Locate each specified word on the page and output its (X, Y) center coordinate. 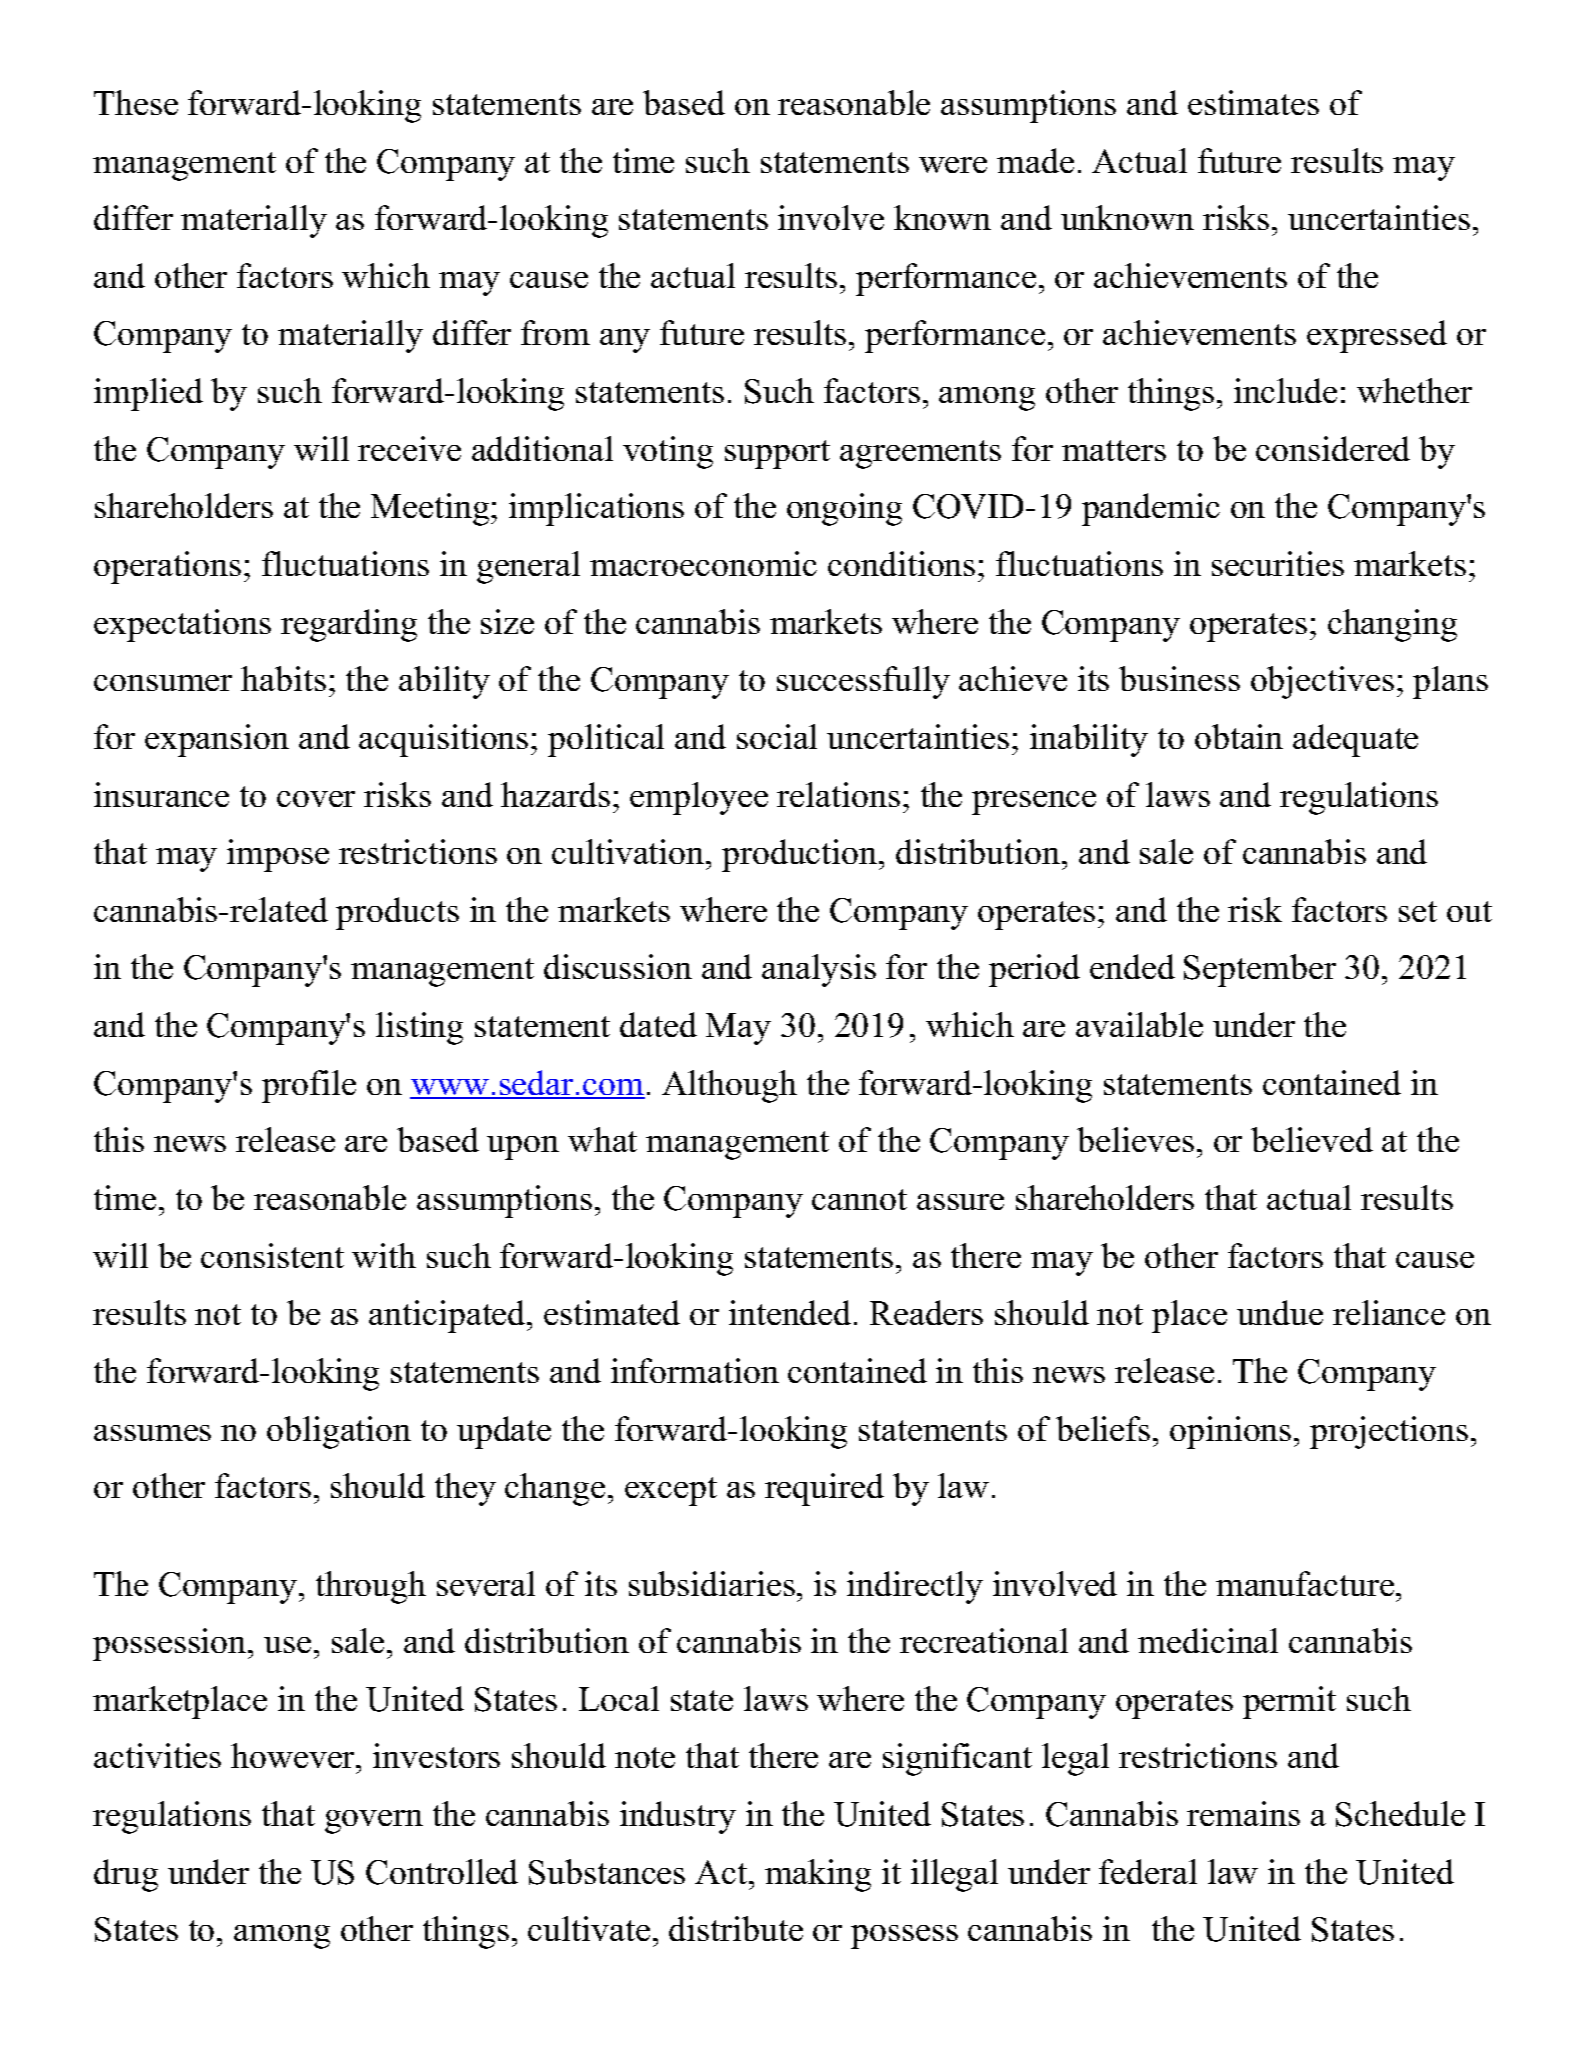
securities (1278, 563)
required (824, 1489)
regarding (349, 625)
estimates (1253, 102)
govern (374, 1822)
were (953, 165)
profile (309, 1086)
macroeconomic (703, 563)
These (136, 102)
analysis (819, 970)
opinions (1230, 1432)
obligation (339, 1432)
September (1260, 970)
